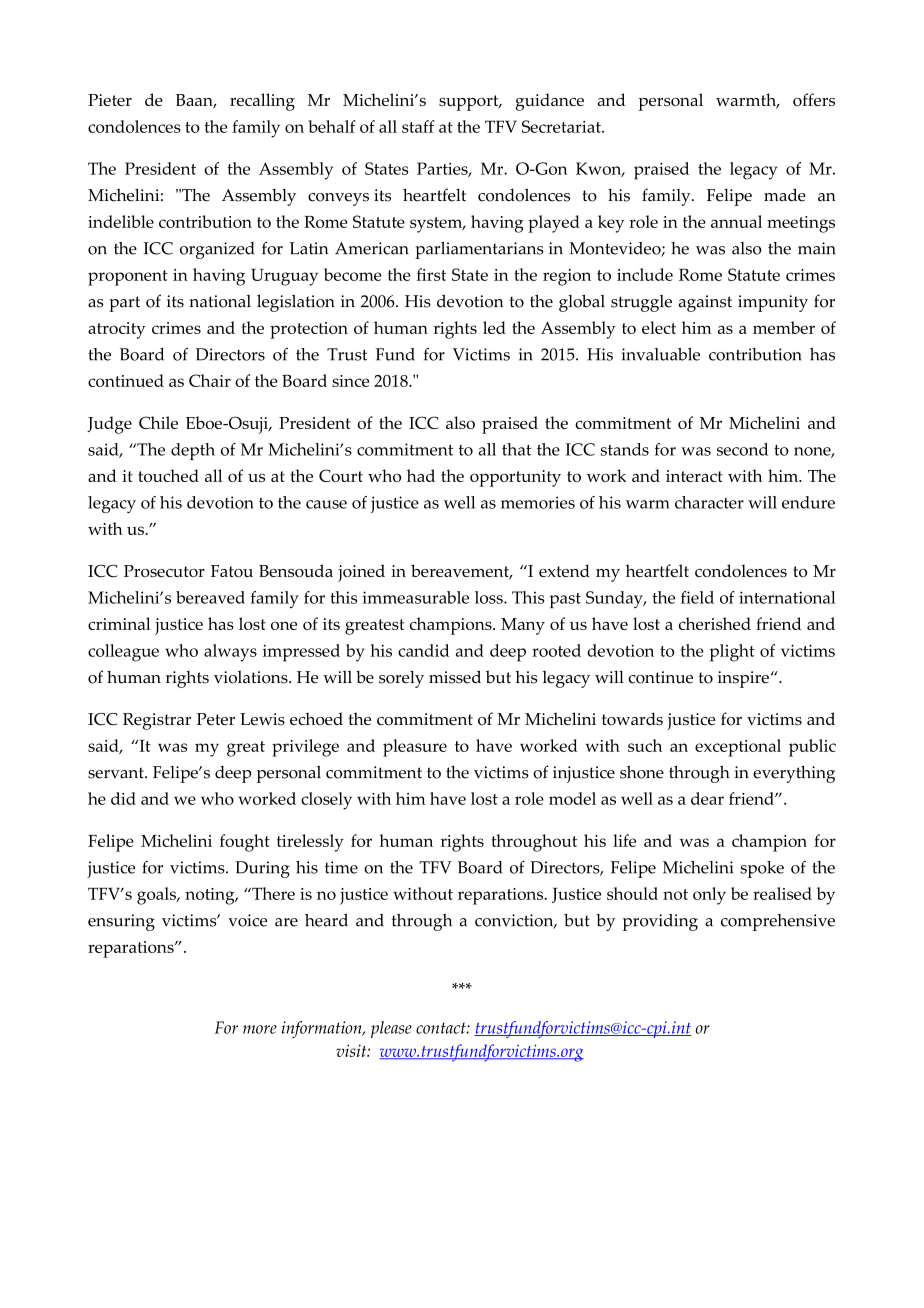 The height and width of the document is (1308, 924). Describe the element at coordinates (470, 103) in the document. I see `support` at that location.
